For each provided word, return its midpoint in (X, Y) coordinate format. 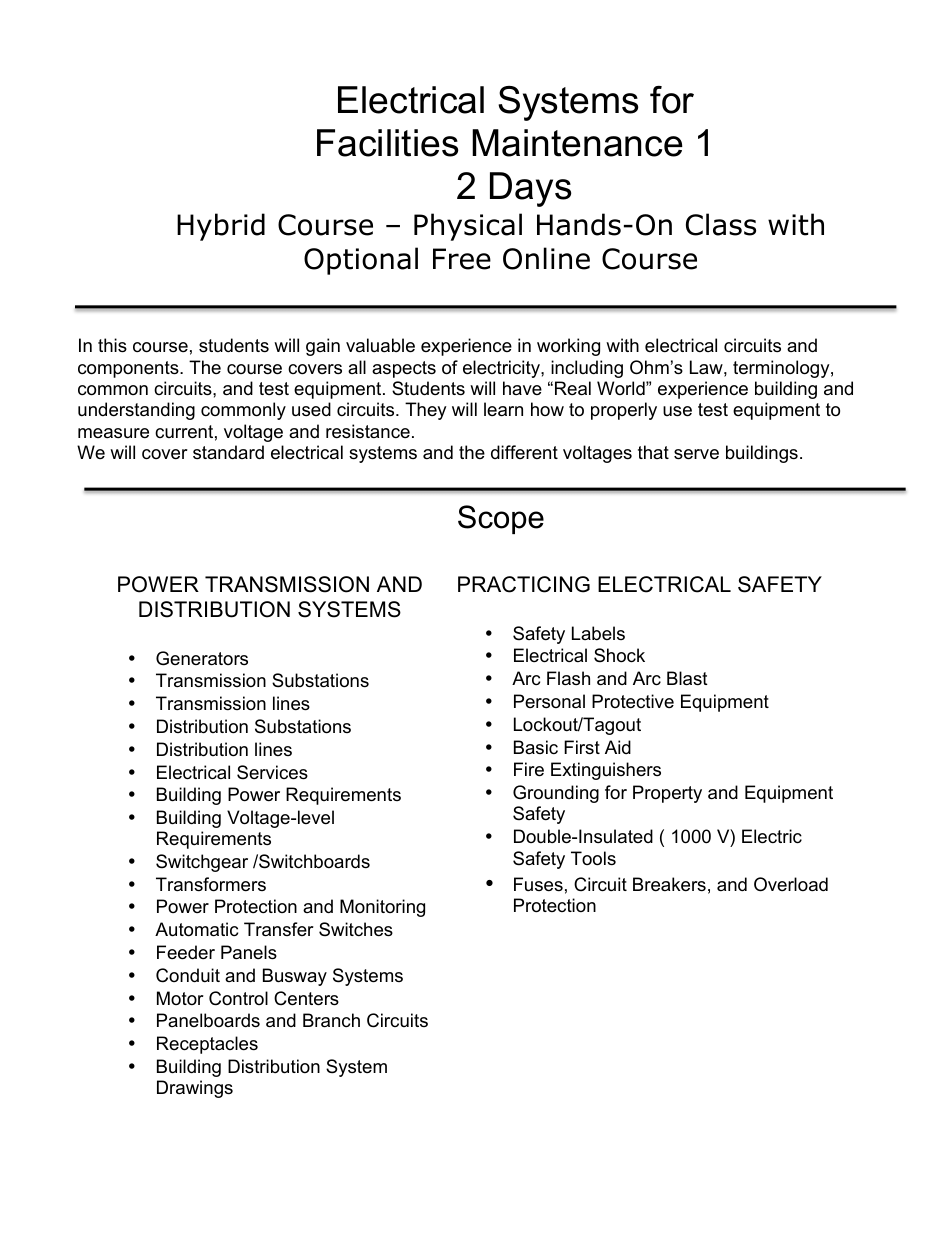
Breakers (669, 884)
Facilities (387, 143)
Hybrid (221, 227)
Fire (529, 769)
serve (696, 454)
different (524, 452)
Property (667, 794)
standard (228, 452)
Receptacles (207, 1045)
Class (721, 224)
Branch (331, 1020)
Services (272, 772)
